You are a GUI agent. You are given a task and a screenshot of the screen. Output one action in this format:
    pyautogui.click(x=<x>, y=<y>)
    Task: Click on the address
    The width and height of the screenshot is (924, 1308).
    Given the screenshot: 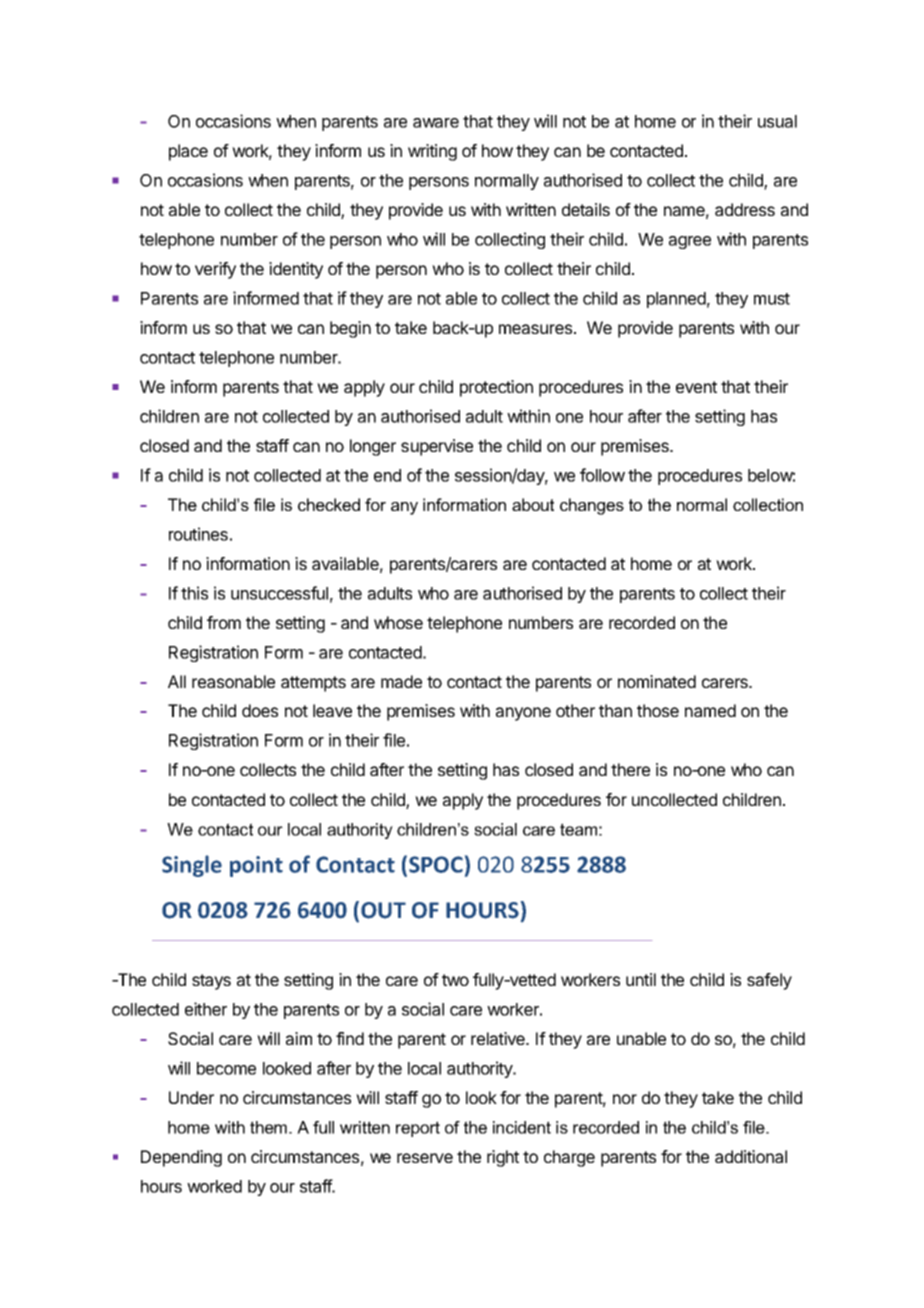 What is the action you would take?
    pyautogui.click(x=745, y=209)
